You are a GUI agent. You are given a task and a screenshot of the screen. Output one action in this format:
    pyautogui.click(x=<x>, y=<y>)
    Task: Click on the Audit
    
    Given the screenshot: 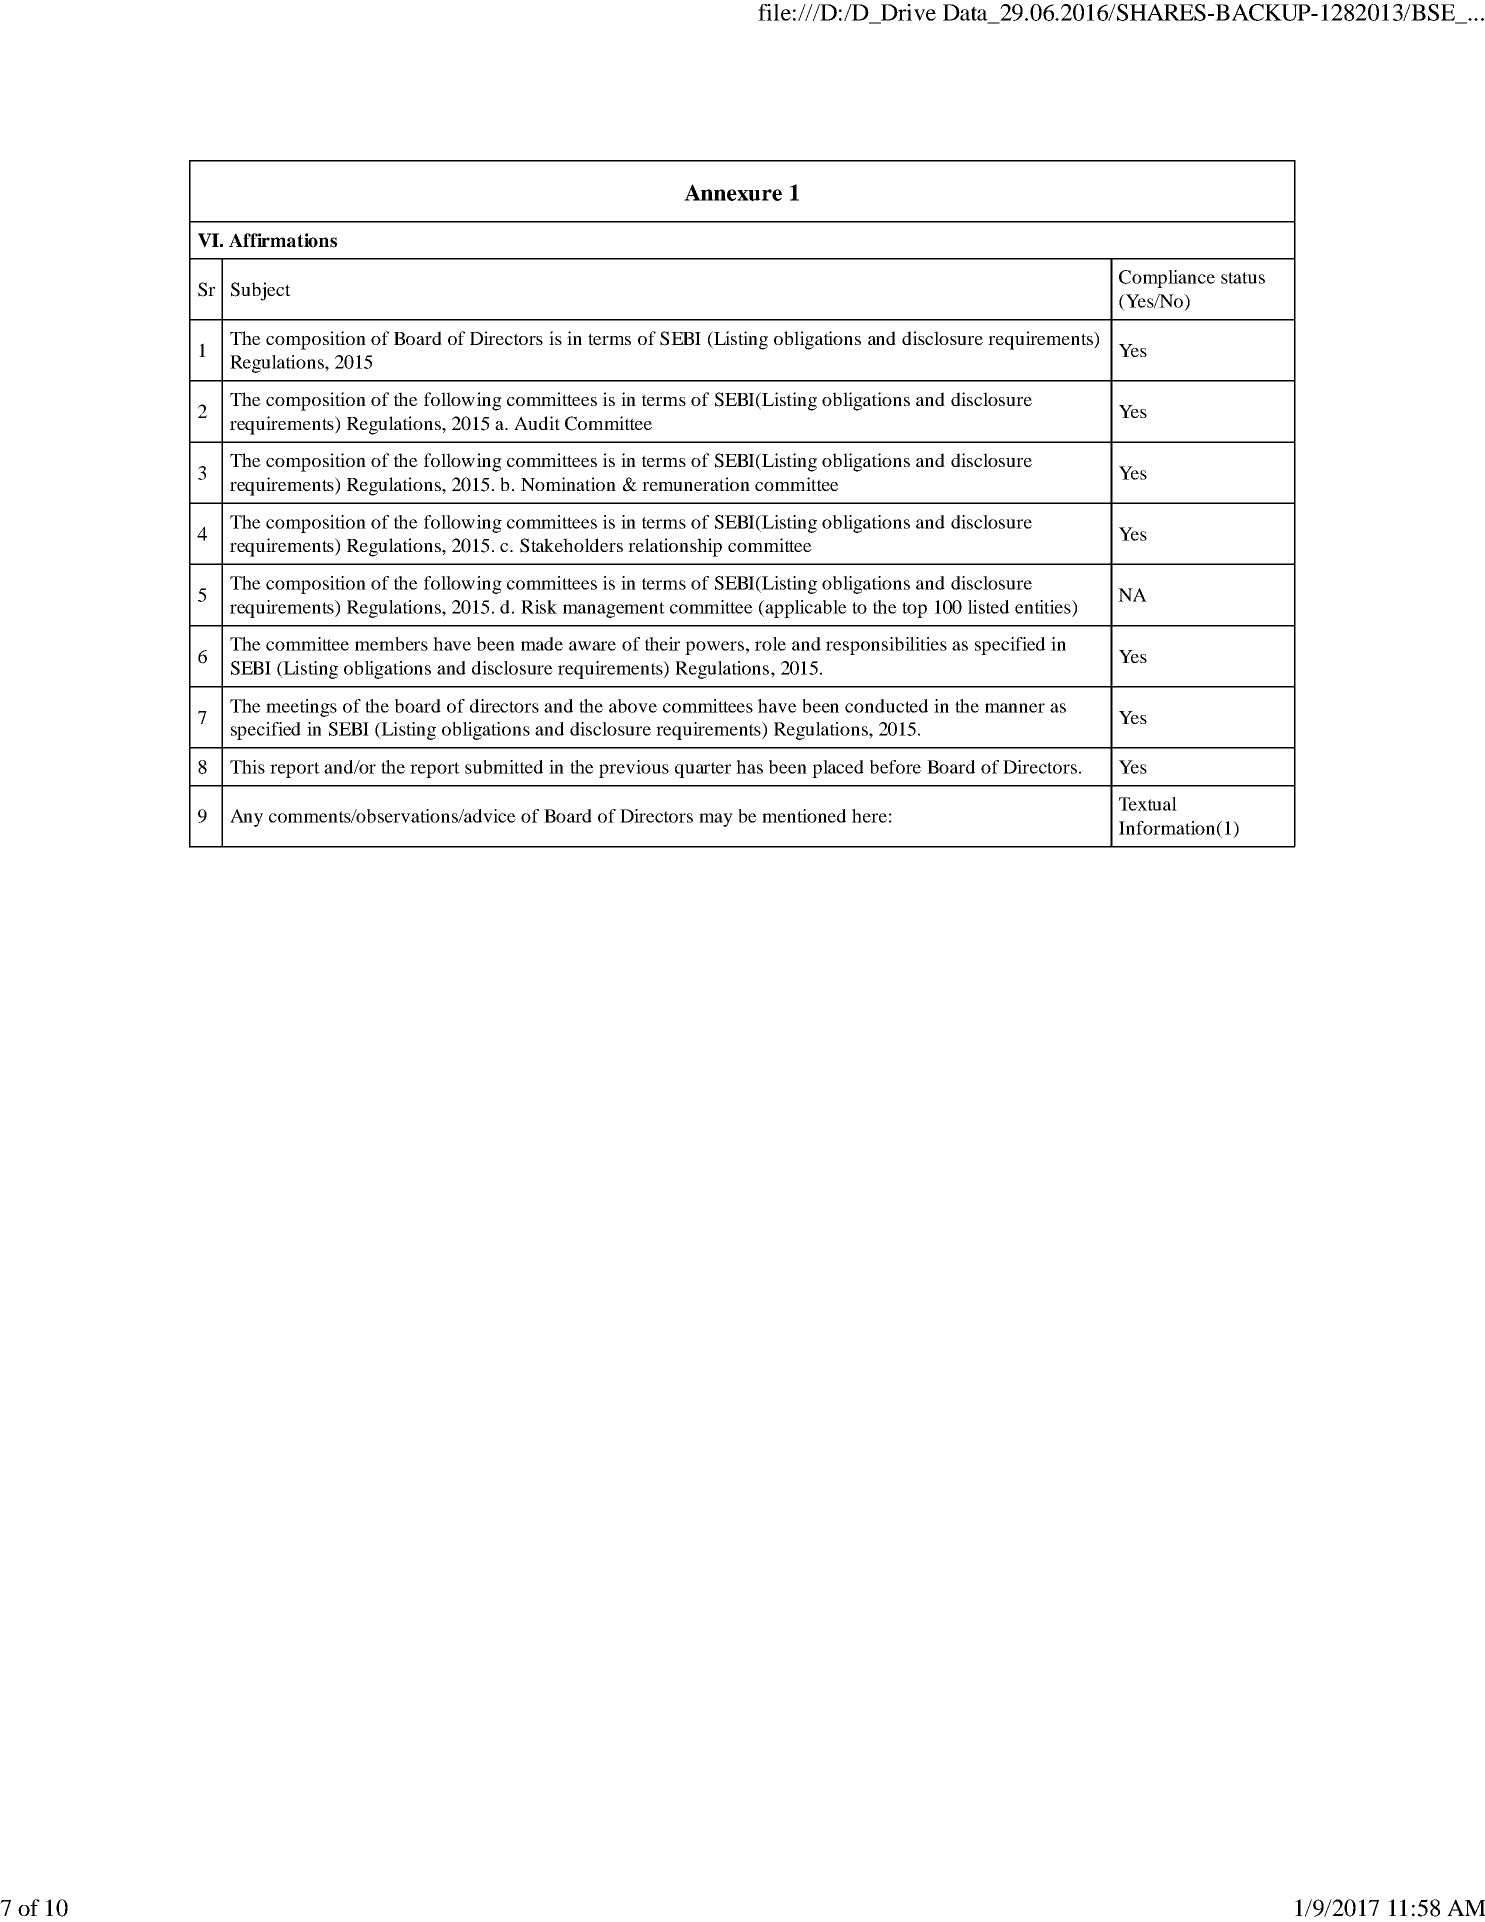 What is the action you would take?
    pyautogui.click(x=537, y=423)
